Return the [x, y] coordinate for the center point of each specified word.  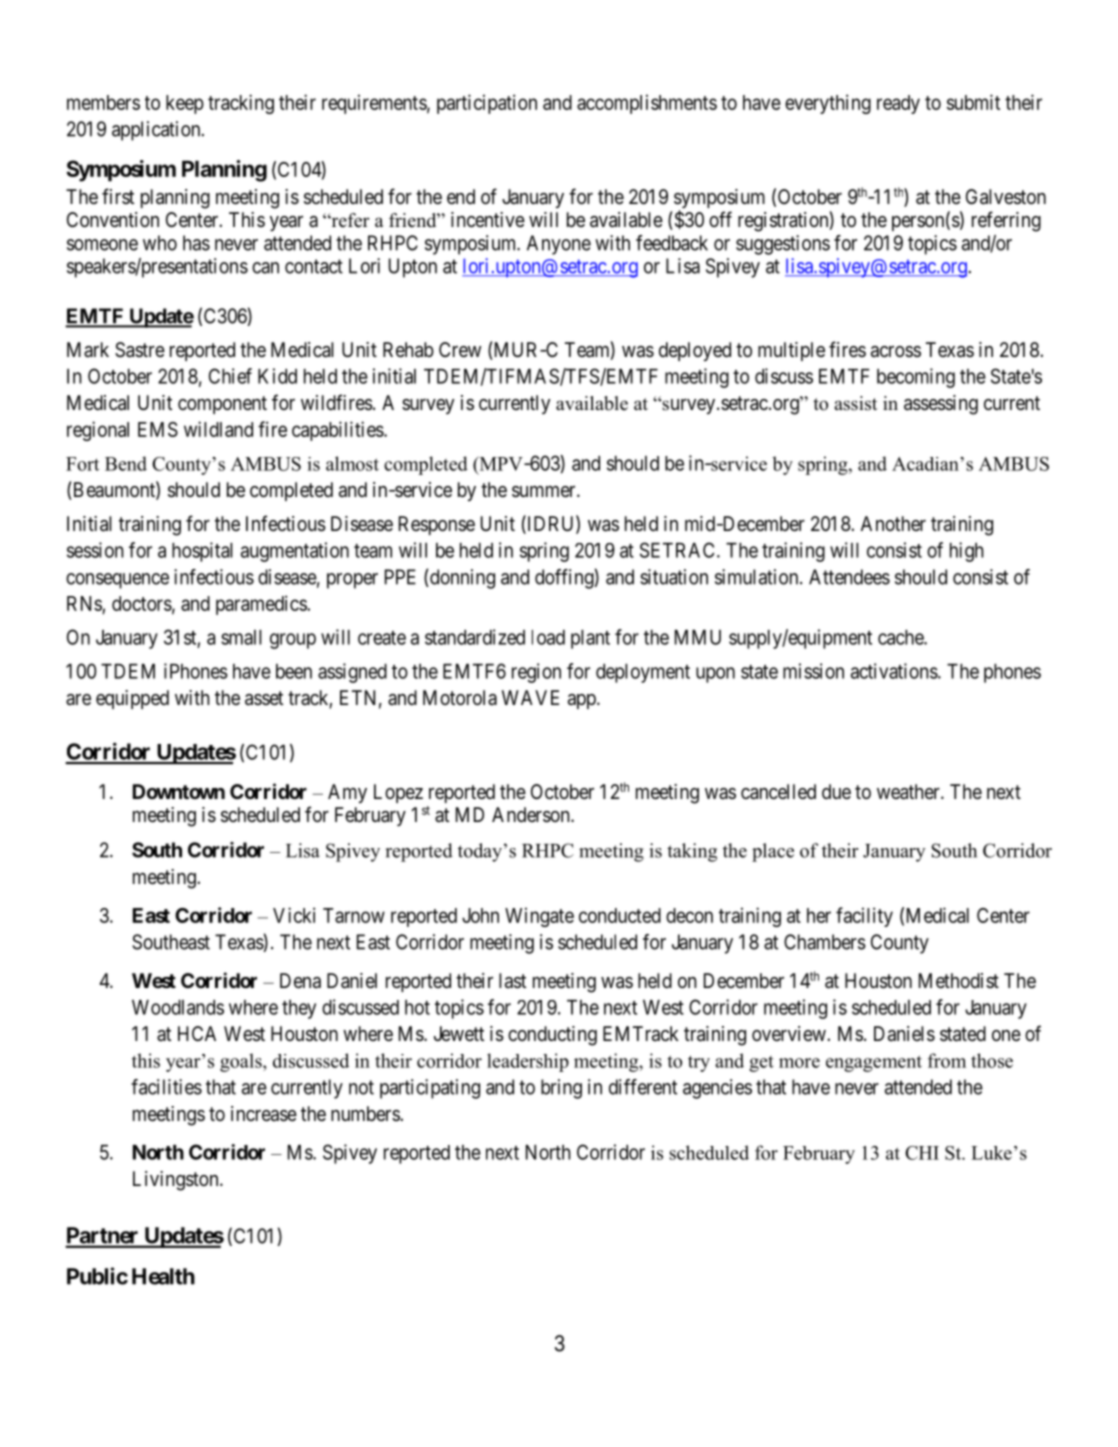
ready [898, 104]
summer [545, 492]
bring [561, 1089]
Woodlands [178, 1007]
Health [163, 1276]
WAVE [530, 697]
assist [855, 403]
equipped [132, 699]
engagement [874, 1063]
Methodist [959, 980]
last [512, 981]
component [222, 405]
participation [487, 104]
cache [901, 637]
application [157, 131]
